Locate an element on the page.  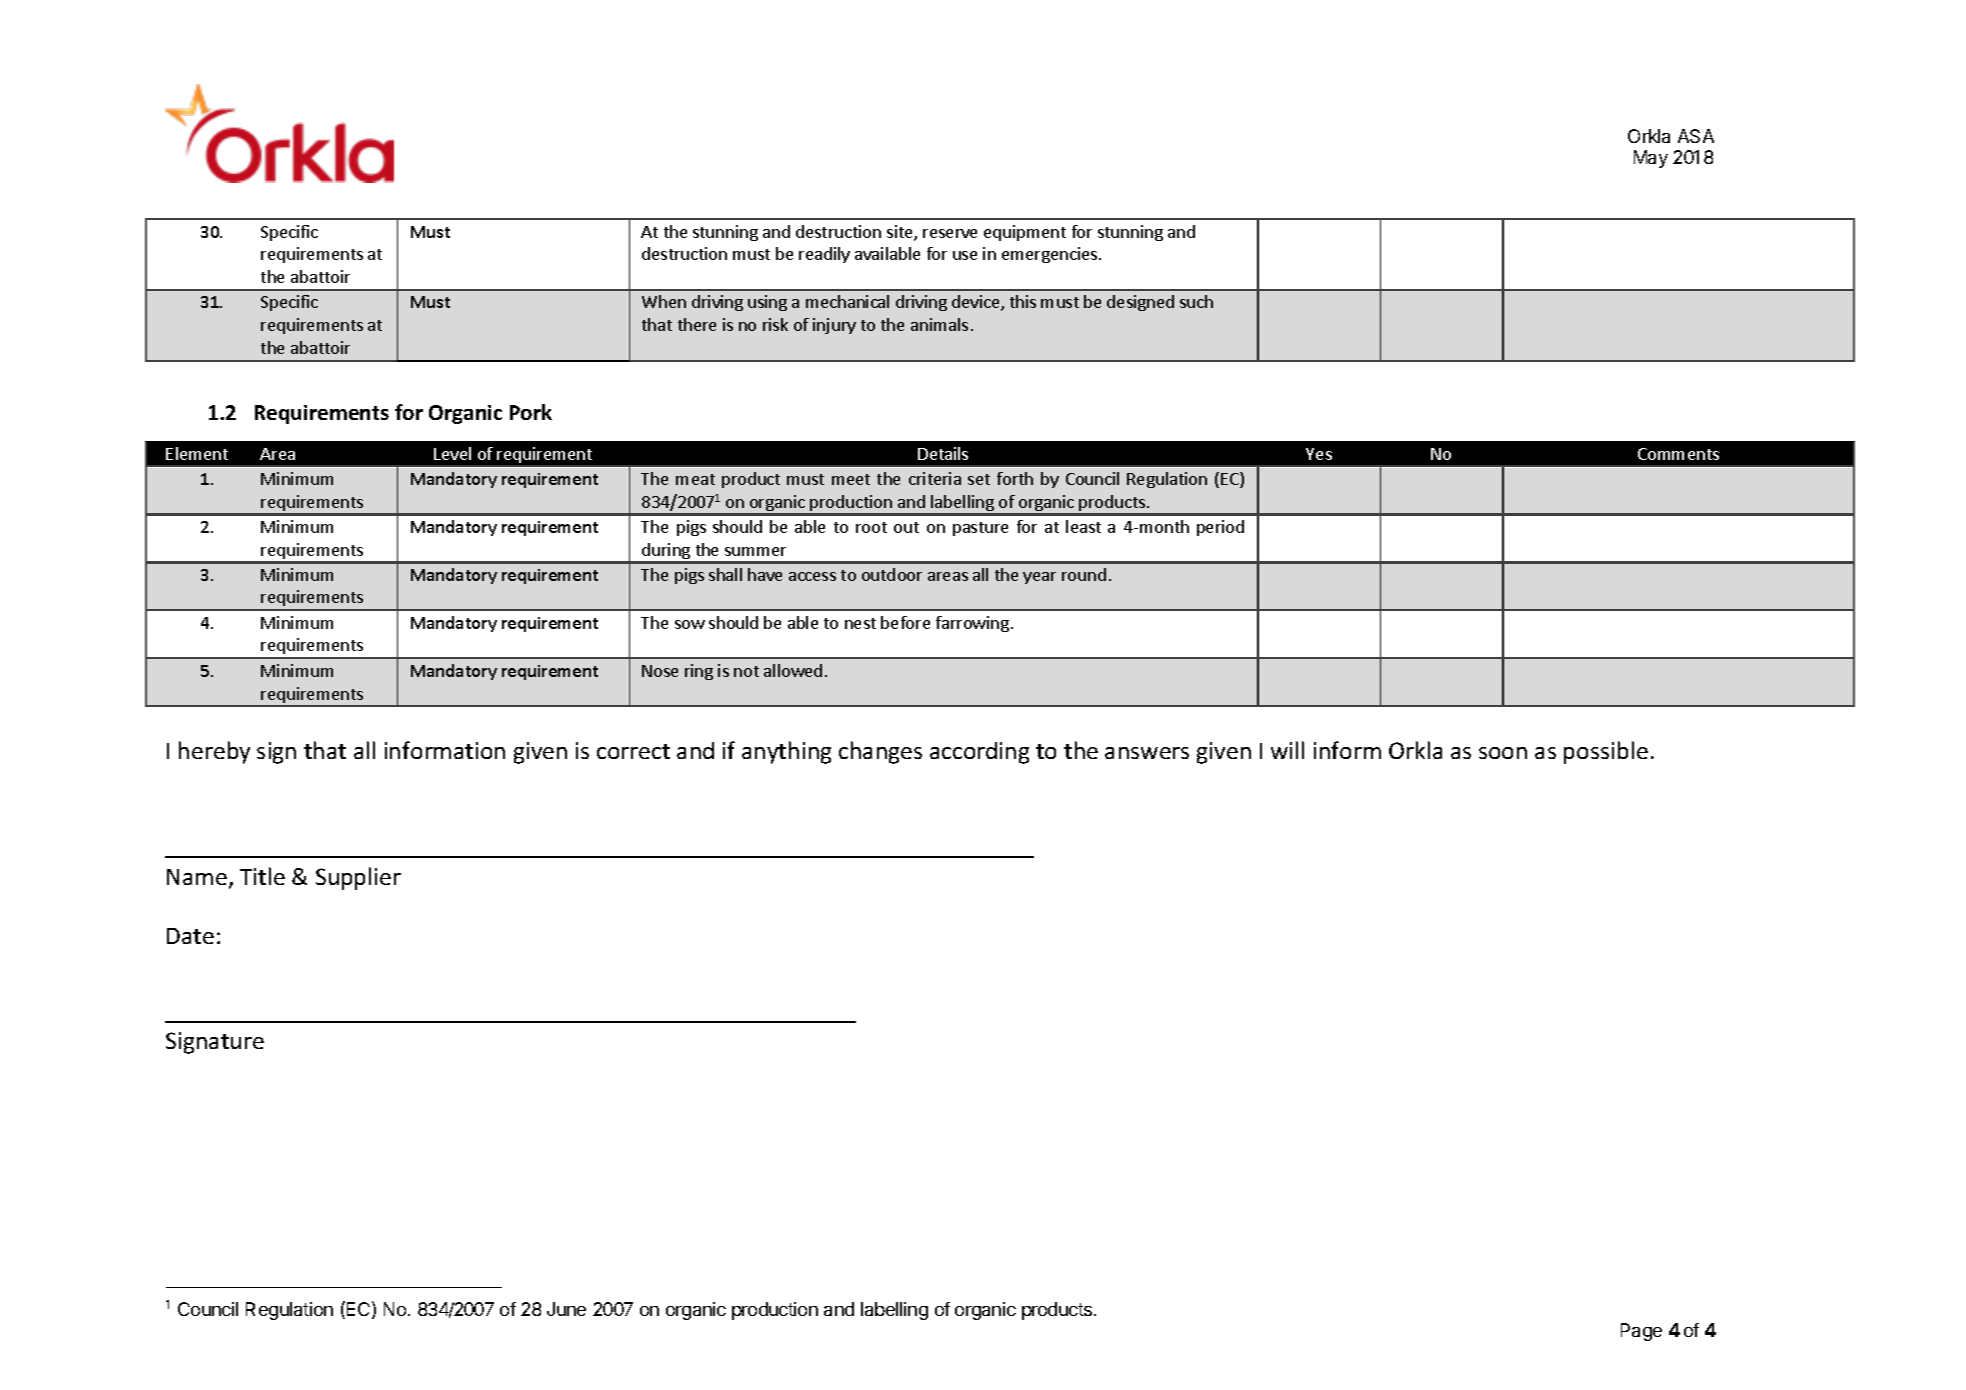
June is located at coordinates (566, 1309).
